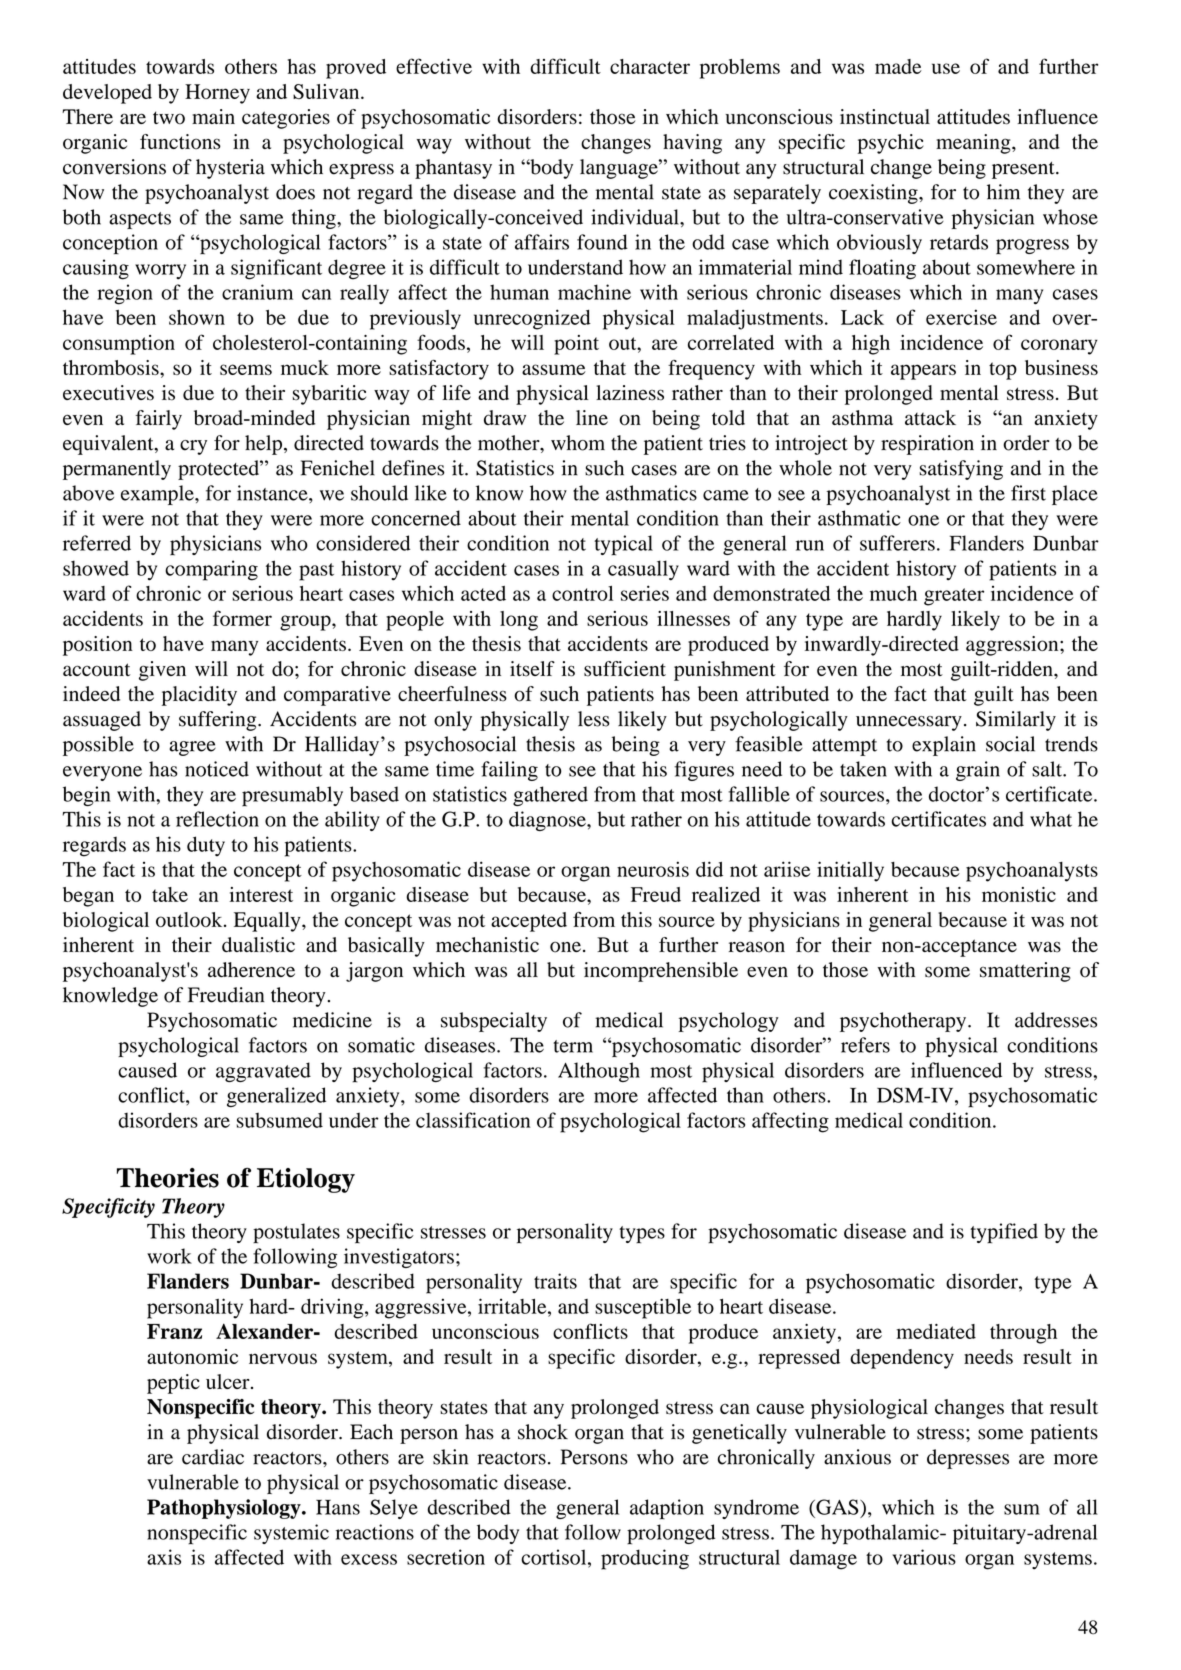 The width and height of the screenshot is (1181, 1670). I want to click on various, so click(924, 1557).
